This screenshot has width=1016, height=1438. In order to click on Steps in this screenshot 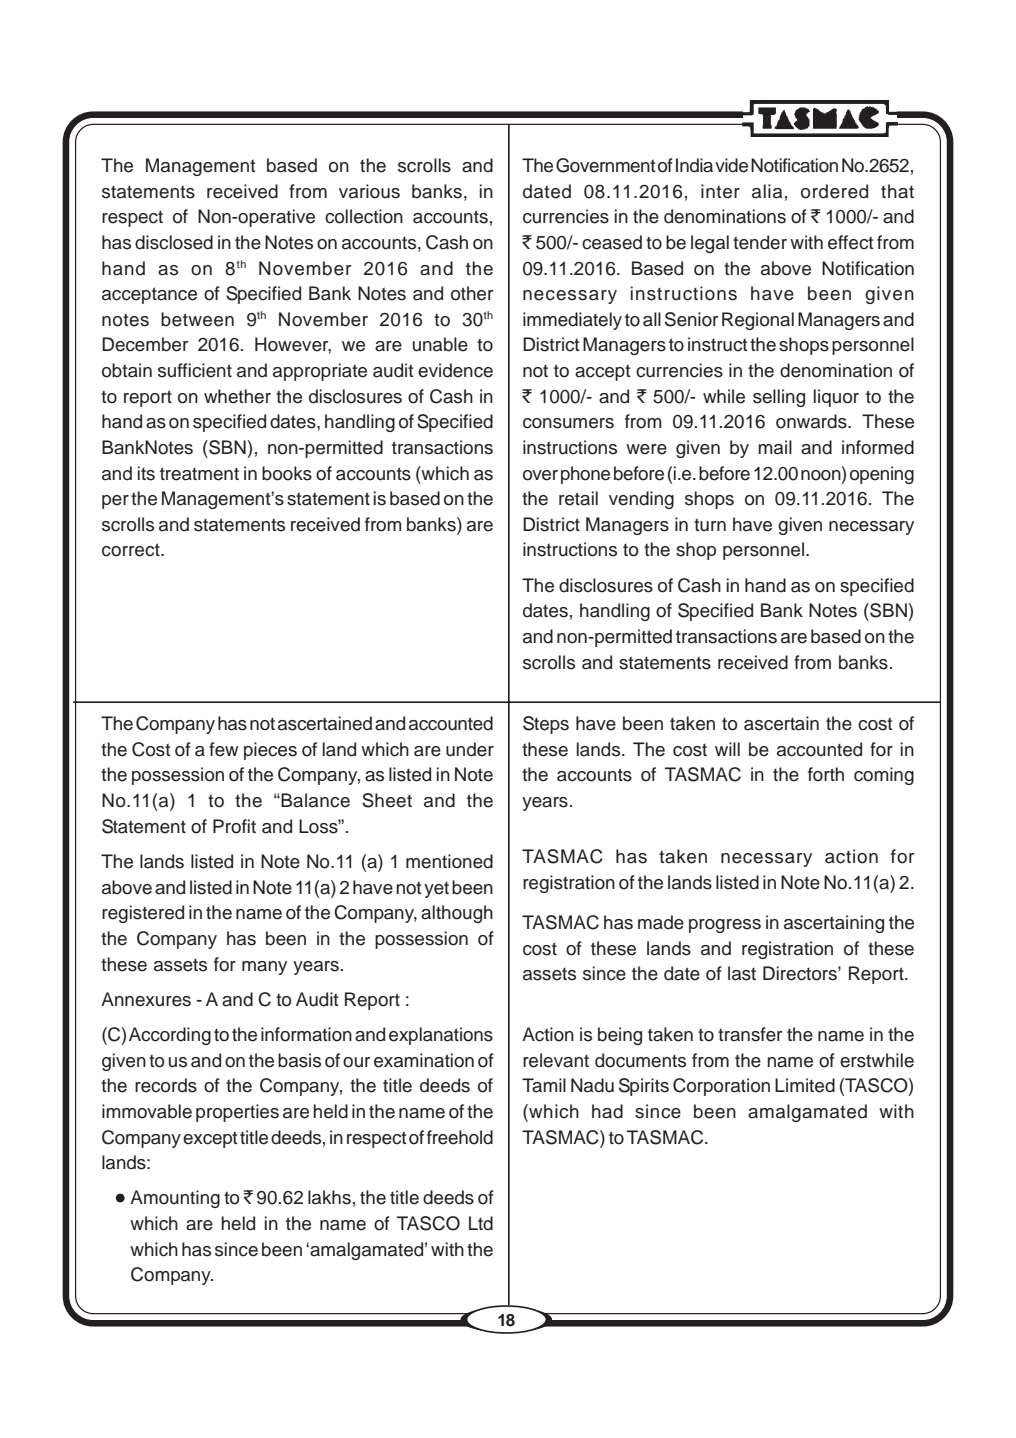, I will do `click(546, 725)`.
